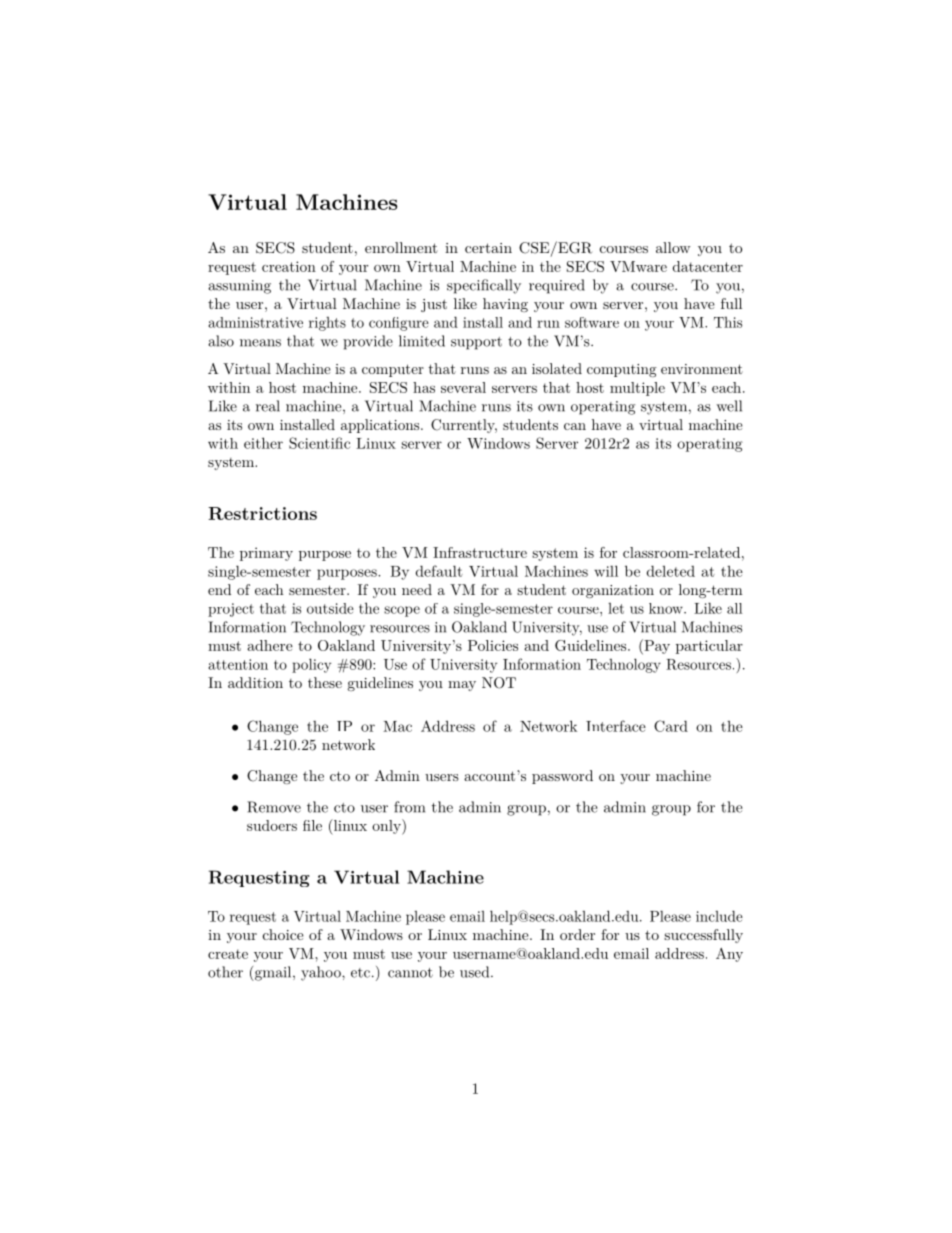 Image resolution: width=952 pixels, height=1233 pixels. I want to click on Card, so click(671, 726).
